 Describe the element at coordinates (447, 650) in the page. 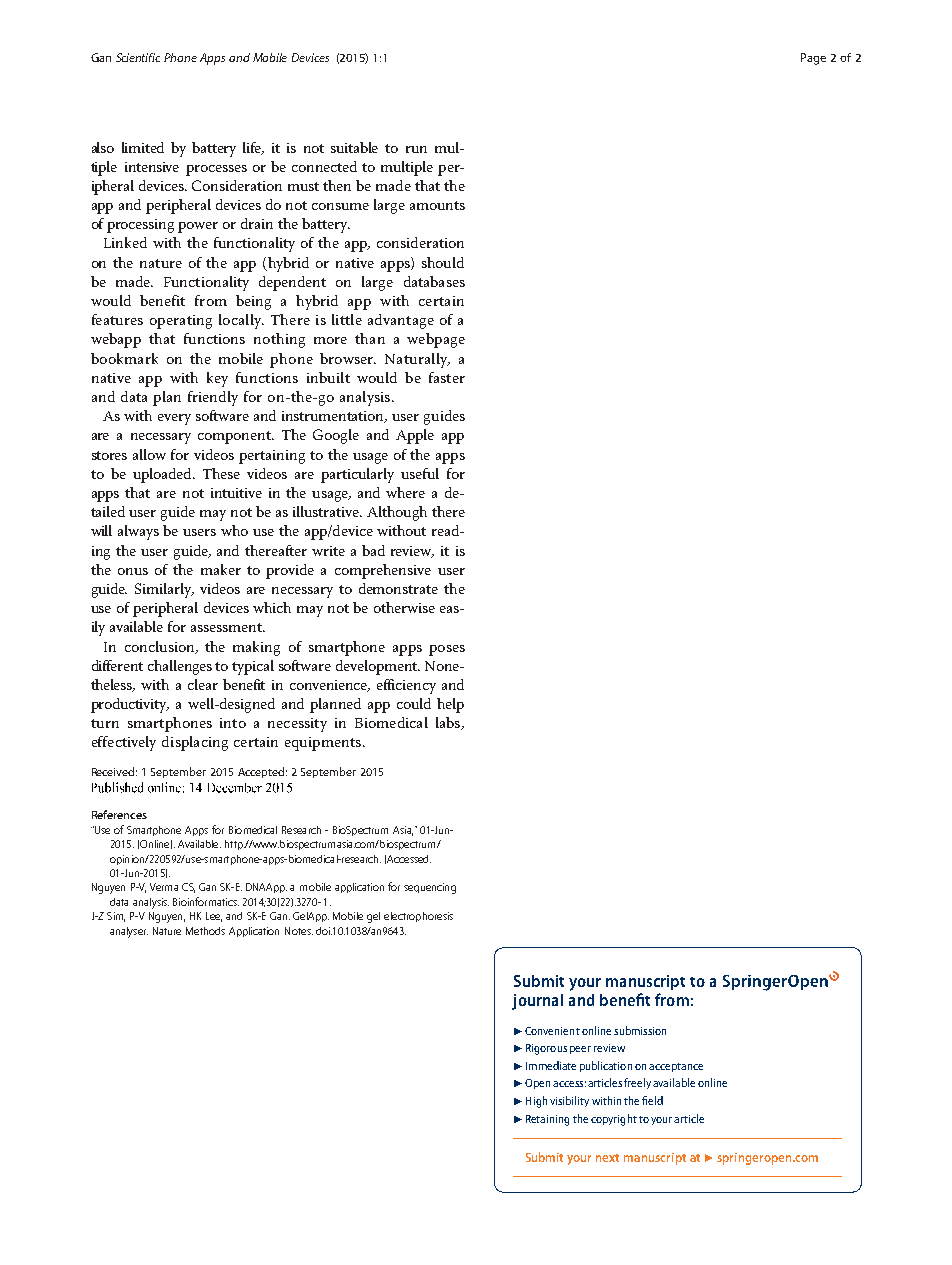

I see `poses` at that location.
